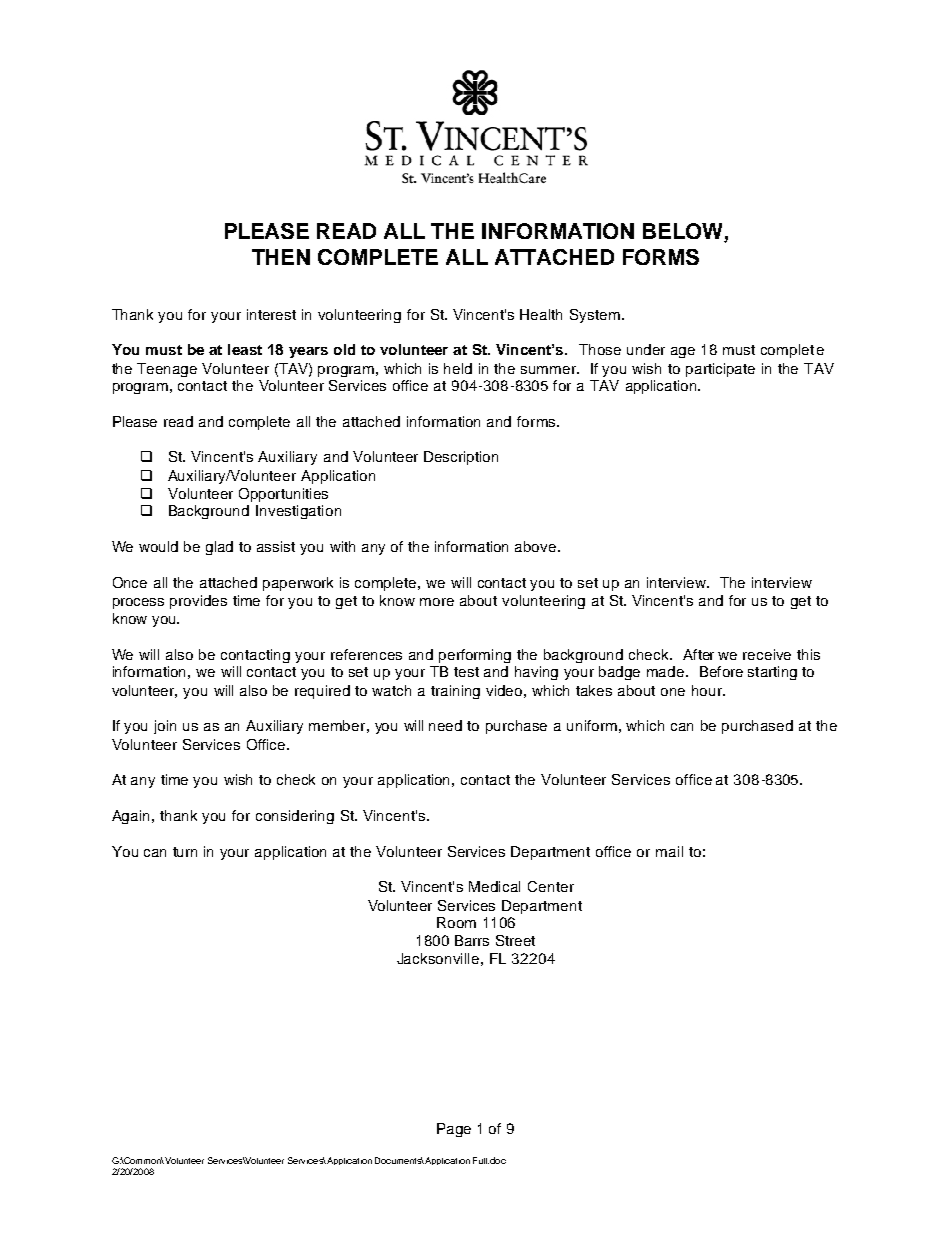 Image resolution: width=952 pixels, height=1233 pixels. Describe the element at coordinates (541, 314) in the document. I see `Health` at that location.
